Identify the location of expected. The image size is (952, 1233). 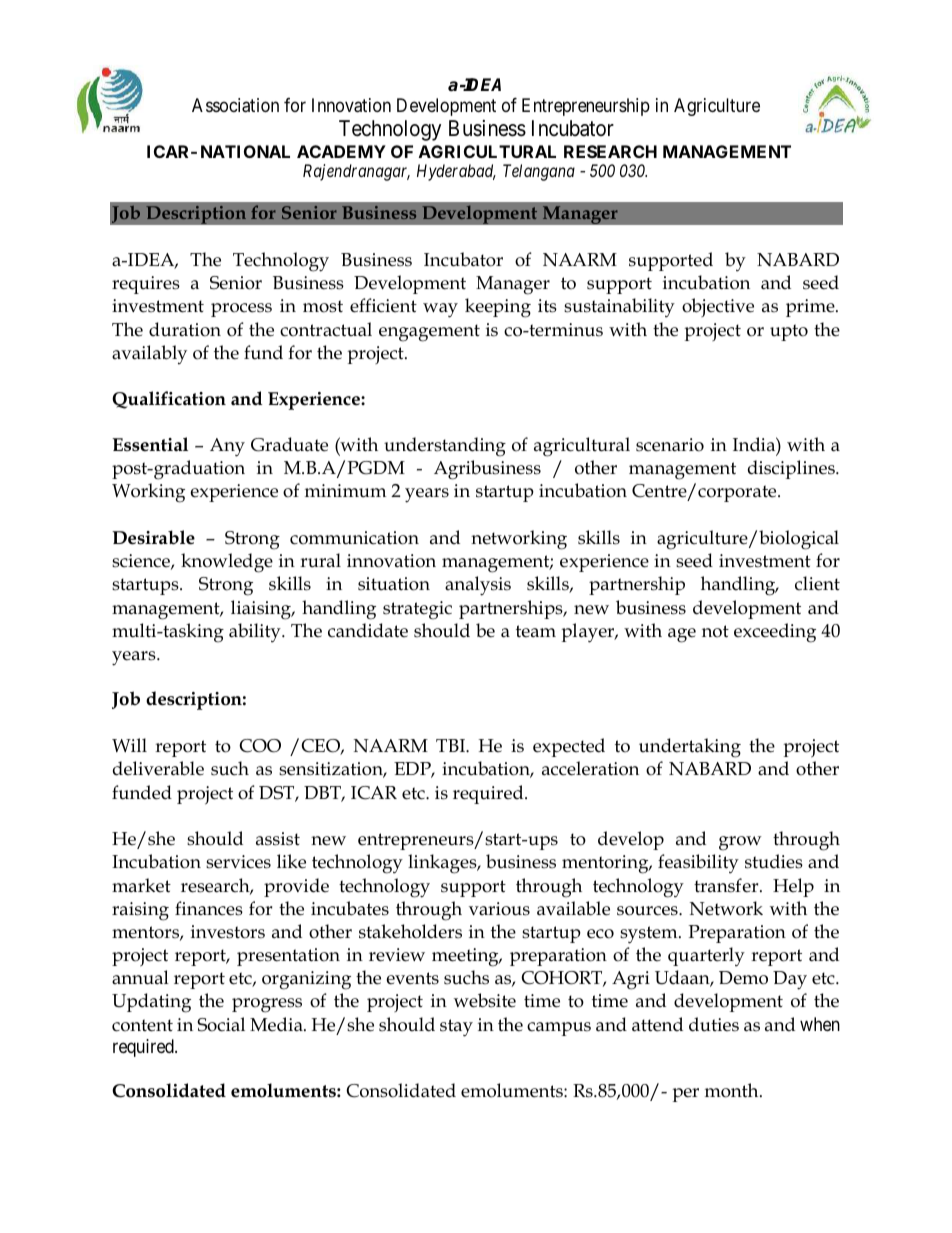
(569, 747).
